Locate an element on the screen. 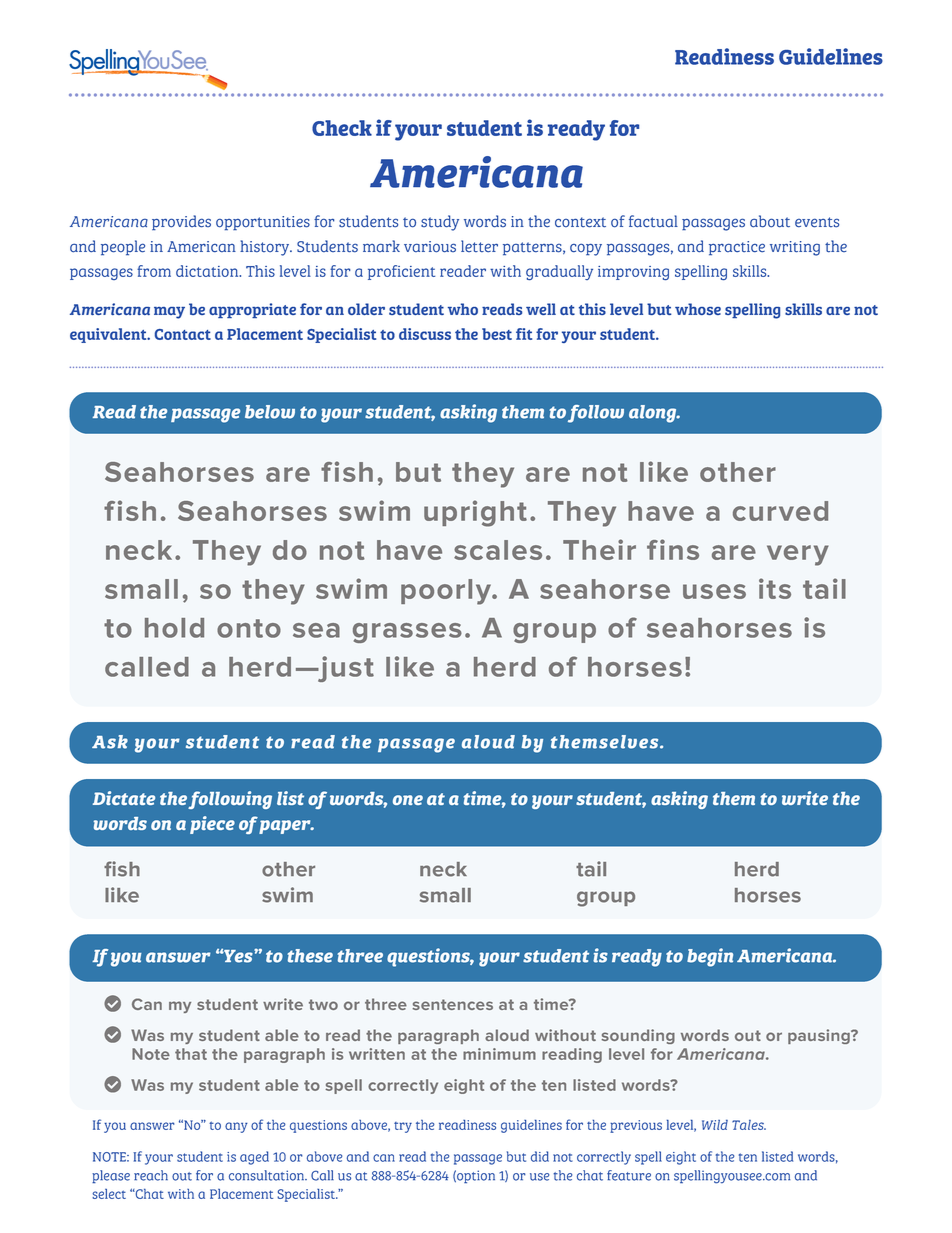 Image resolution: width=952 pixels, height=1233 pixels. below is located at coordinates (270, 412).
